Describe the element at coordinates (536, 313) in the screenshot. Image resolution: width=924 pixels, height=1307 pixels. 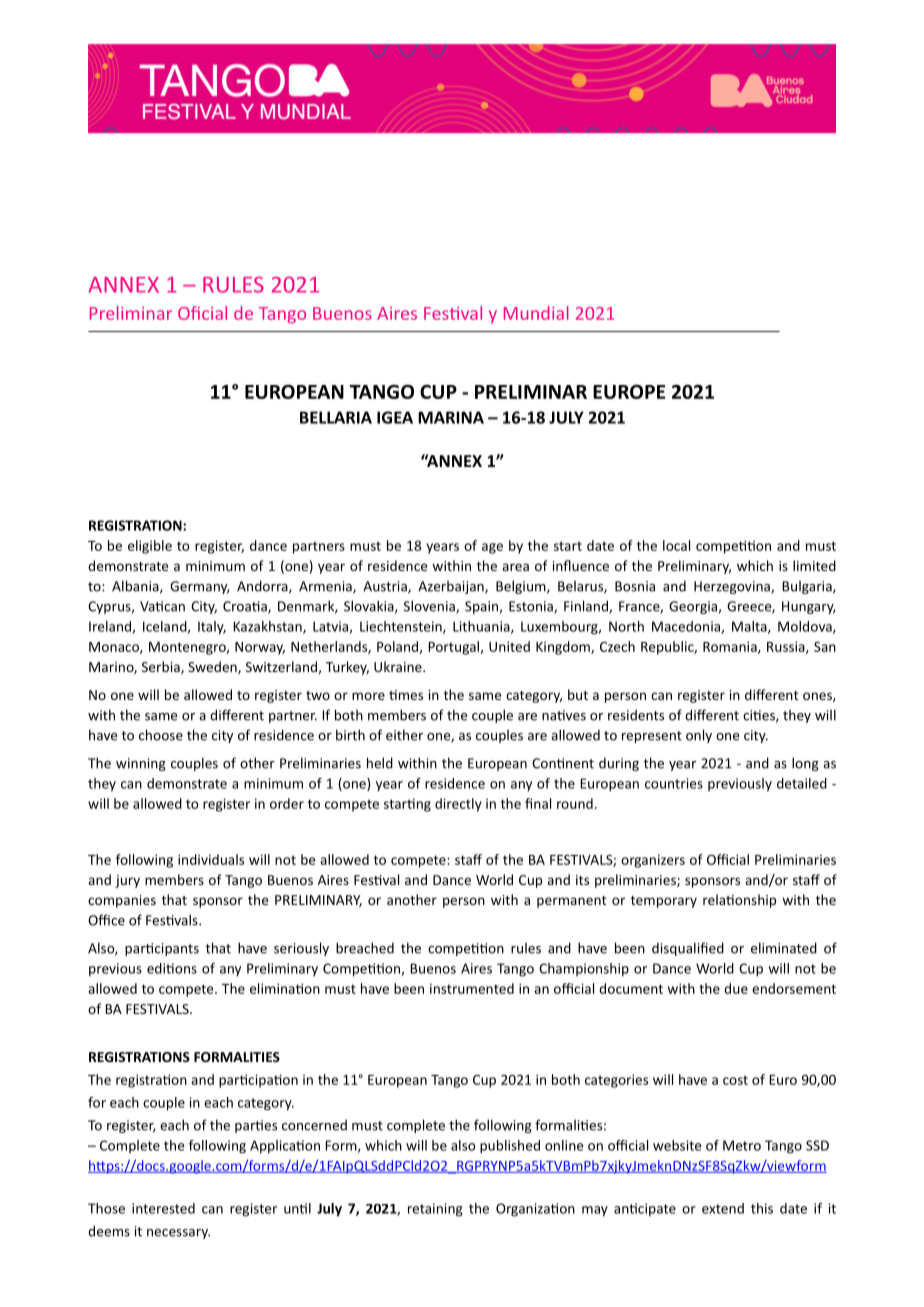
I see `Mundial` at that location.
